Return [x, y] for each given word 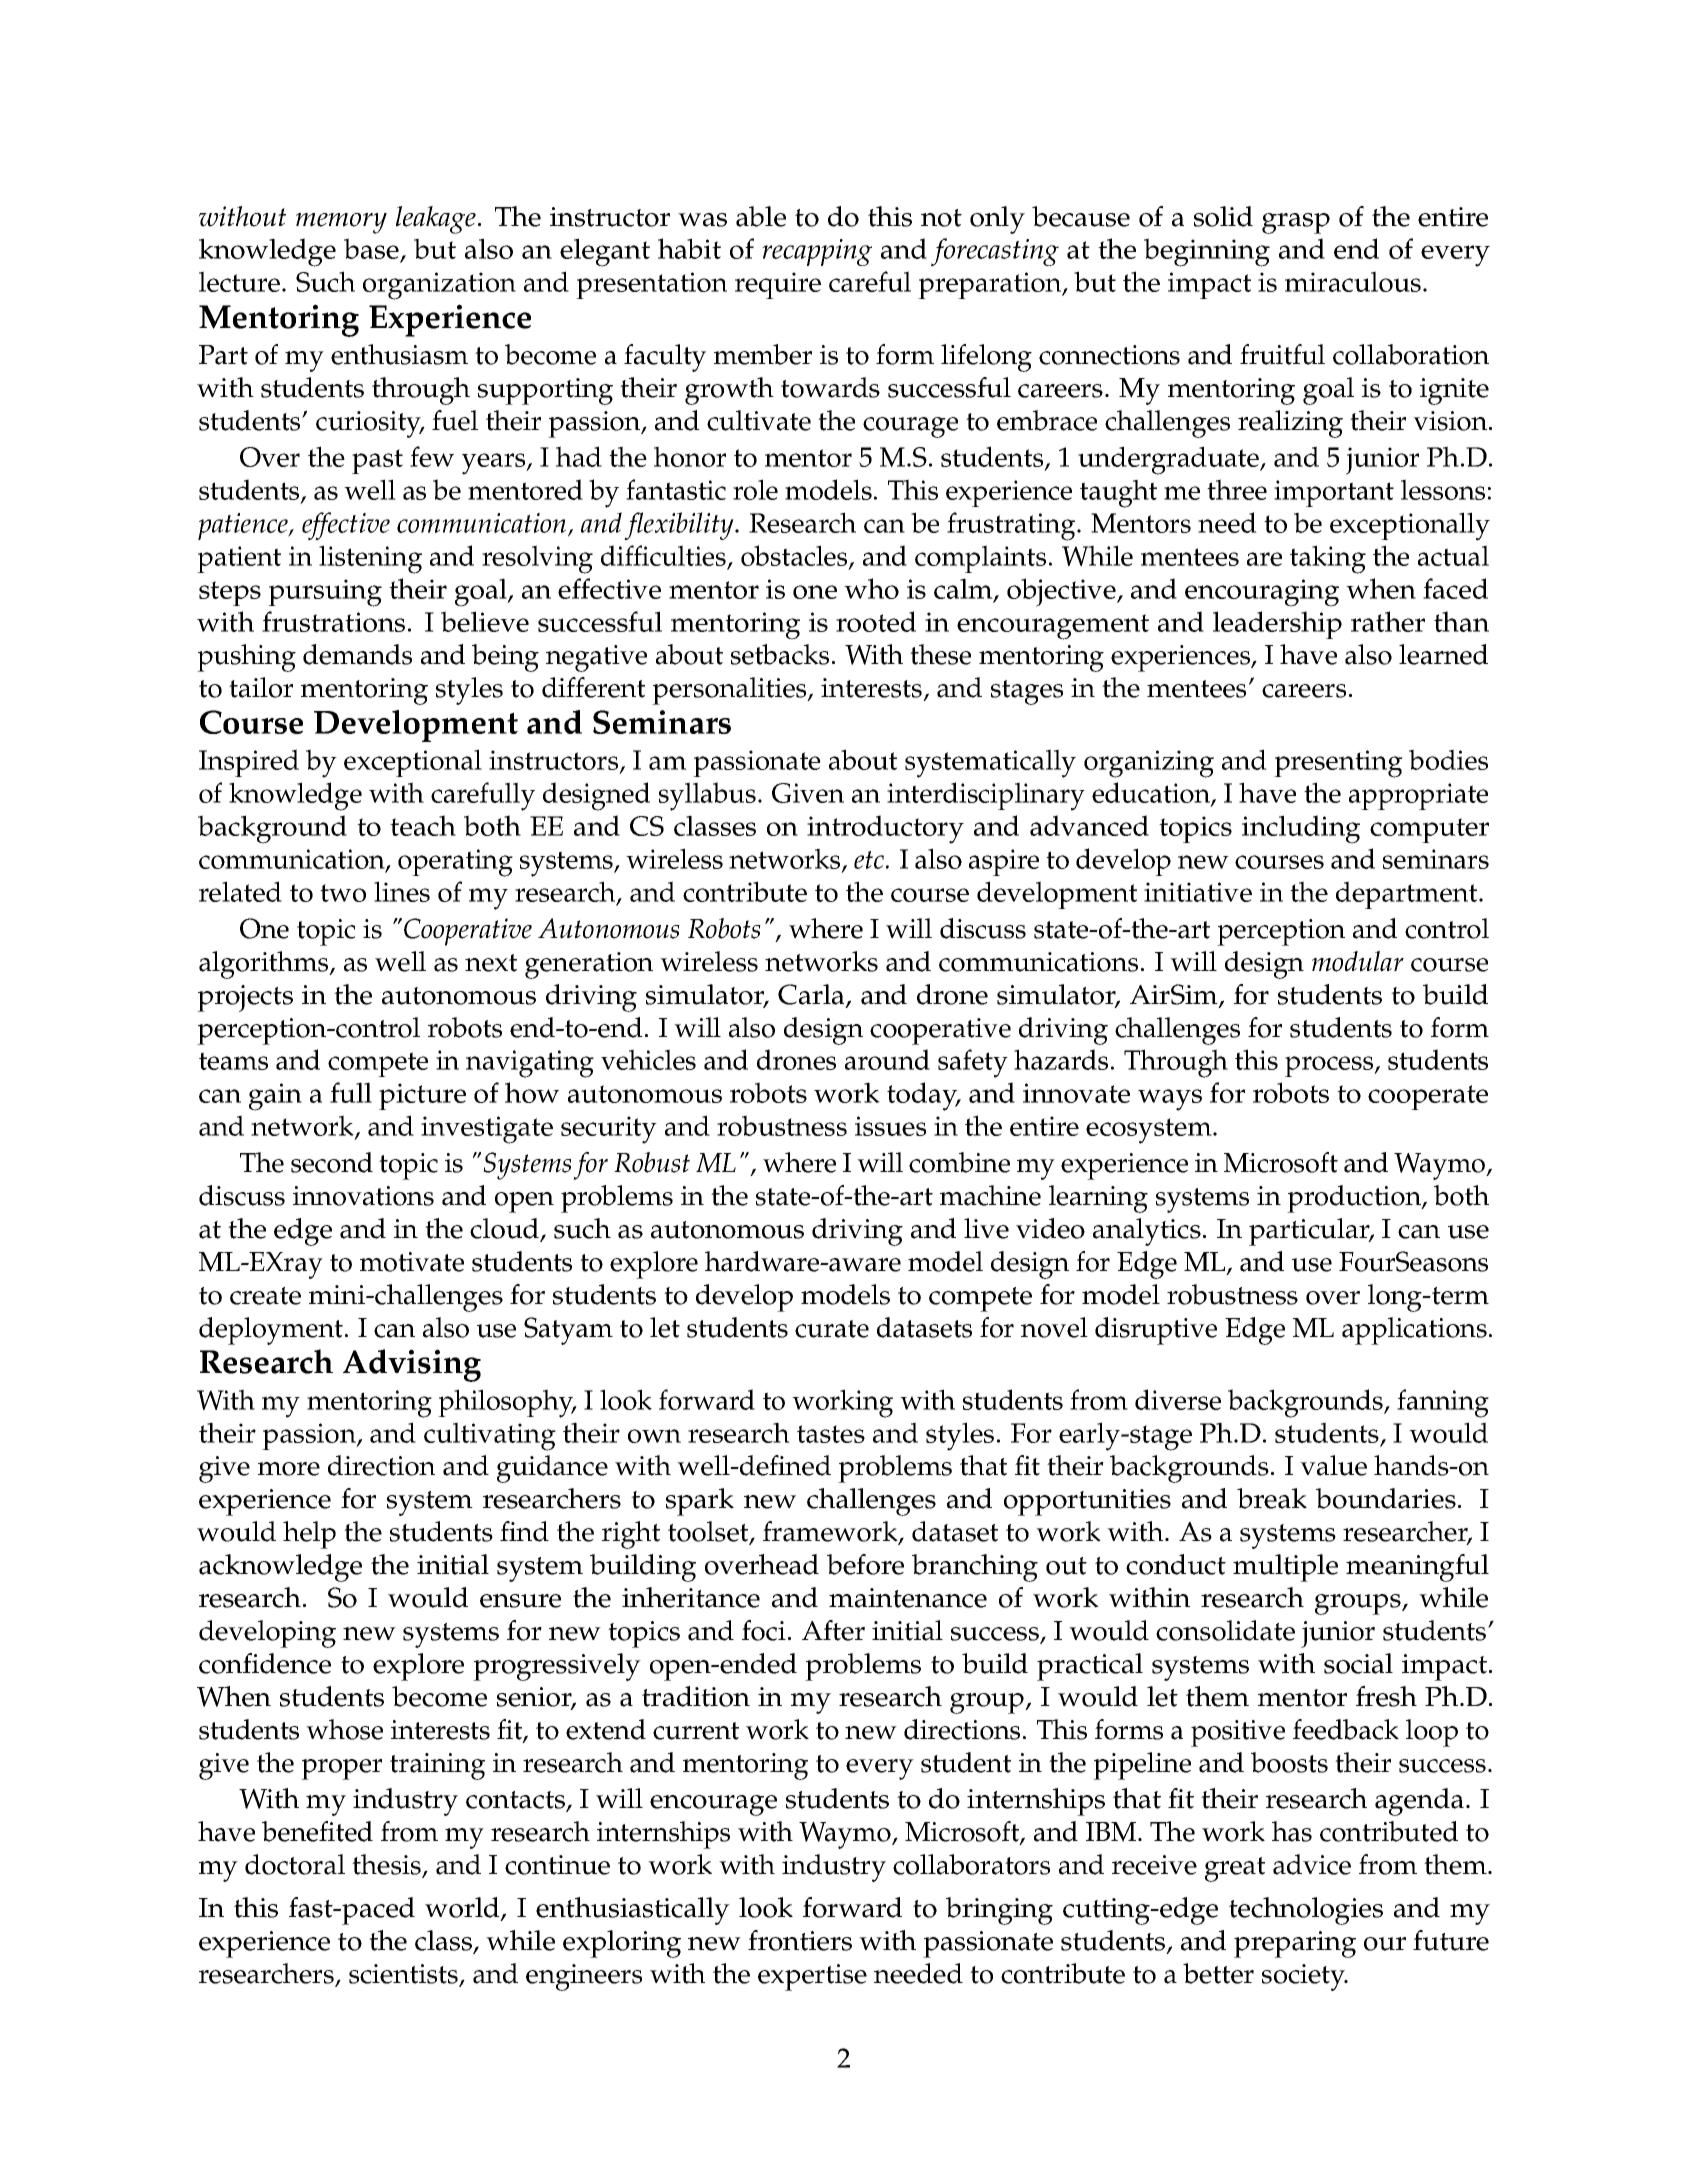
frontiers [800, 1940]
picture [422, 1096]
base [372, 250]
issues [890, 1126]
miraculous [1353, 281]
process [1330, 1066]
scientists [404, 1975]
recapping [817, 252]
